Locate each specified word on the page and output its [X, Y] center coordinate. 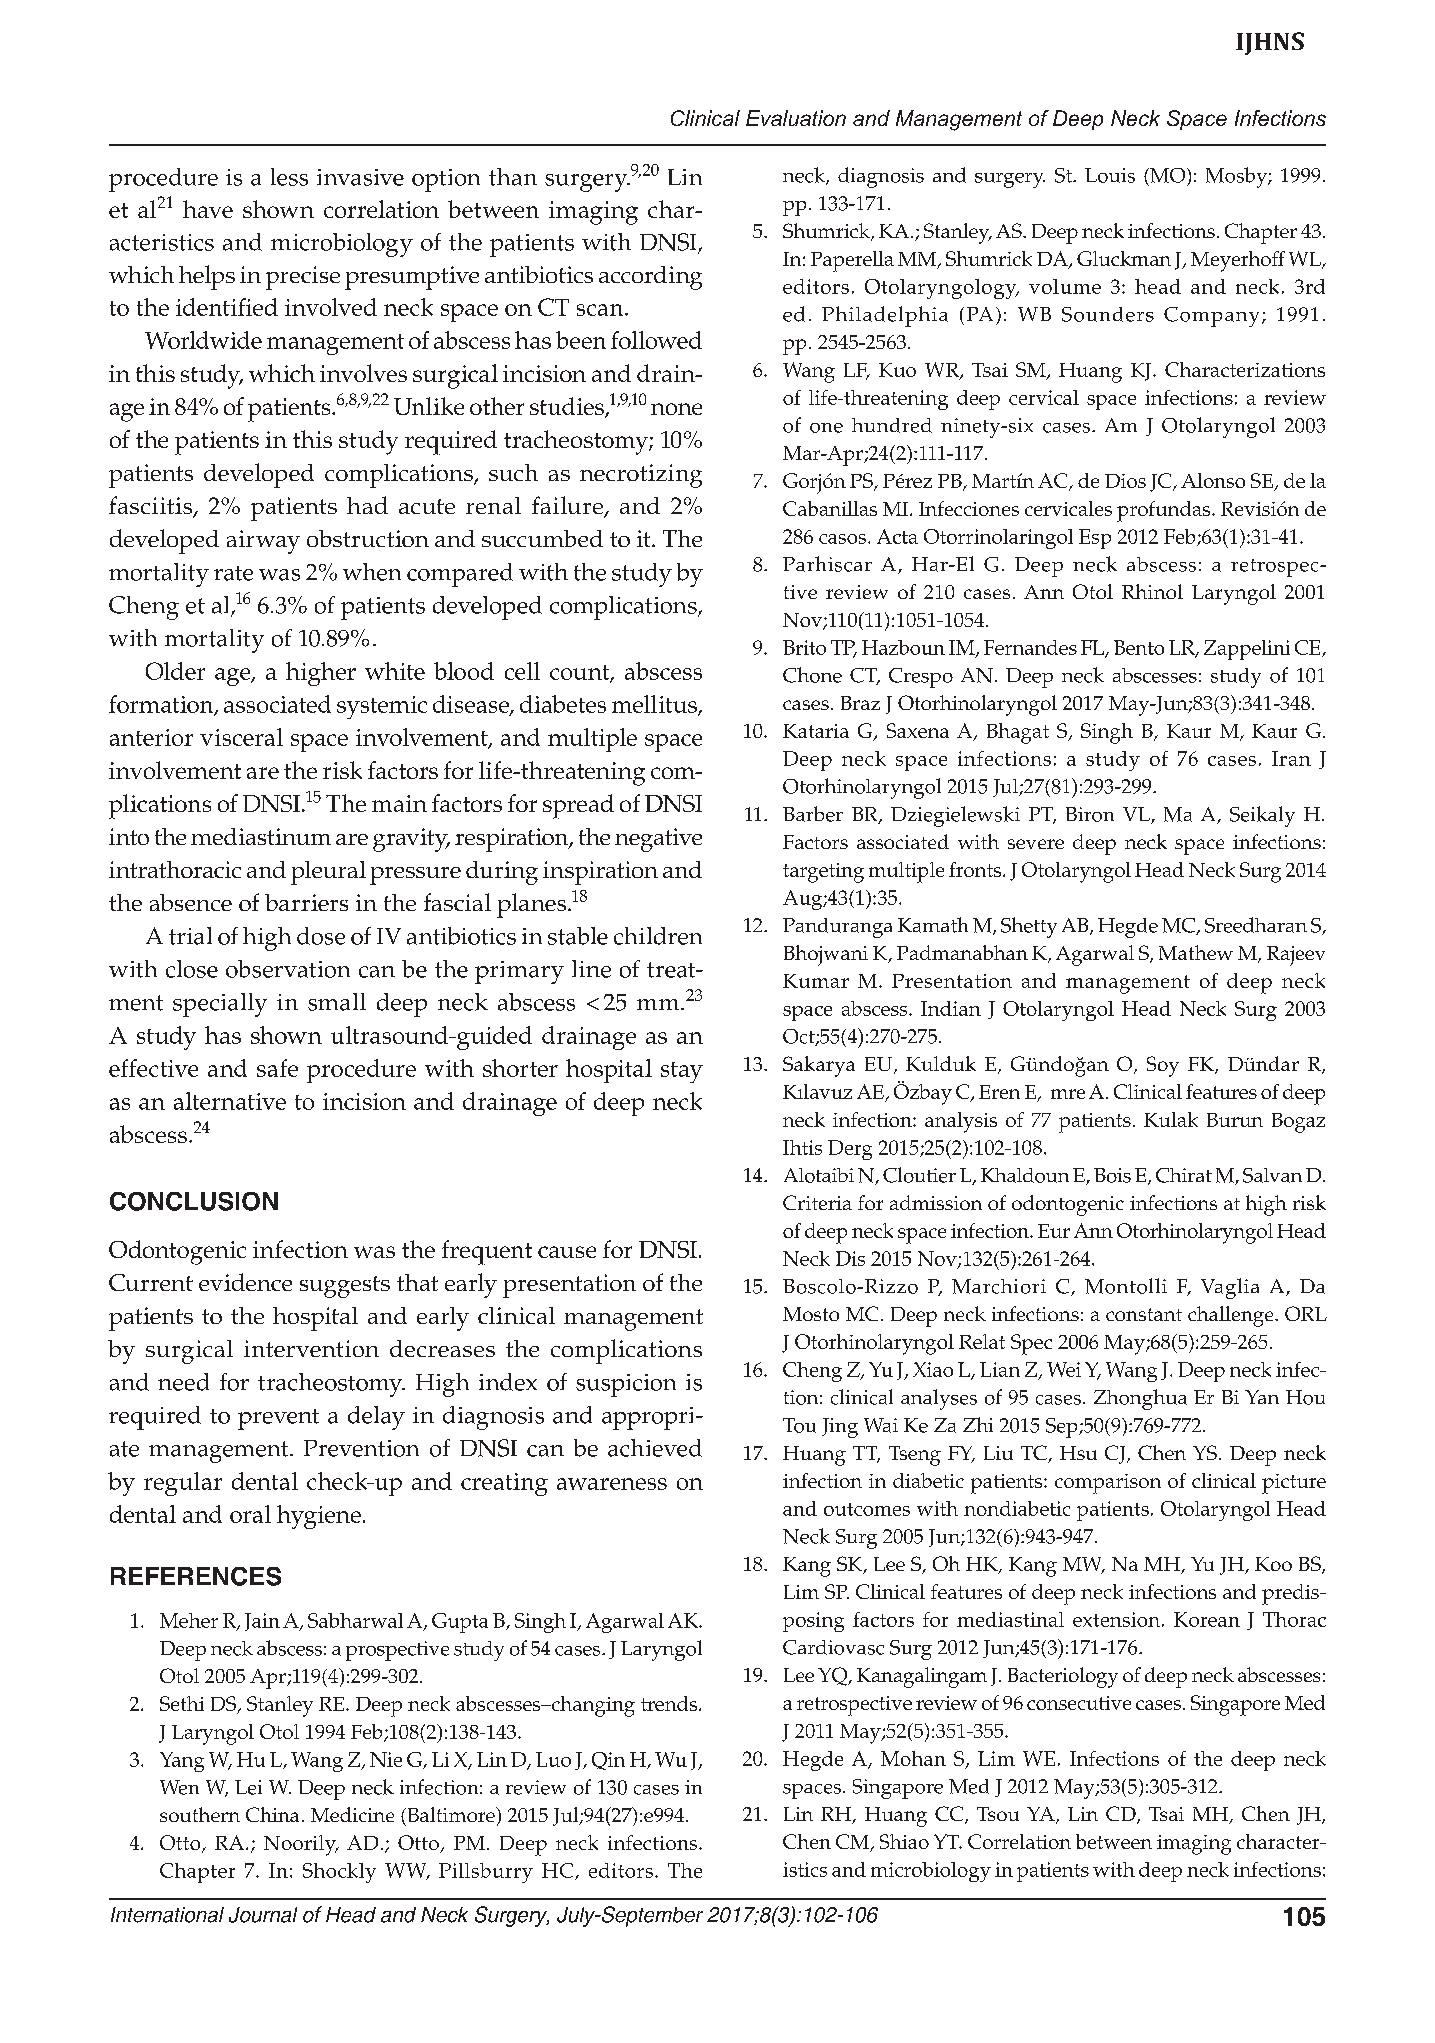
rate [233, 573]
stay [682, 1072]
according [650, 278]
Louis [1110, 175]
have [208, 209]
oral [250, 1514]
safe [277, 1068]
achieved [655, 1448]
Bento [1139, 647]
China [272, 1814]
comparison [1108, 1484]
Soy [1163, 1066]
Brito [804, 647]
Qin [608, 1761]
